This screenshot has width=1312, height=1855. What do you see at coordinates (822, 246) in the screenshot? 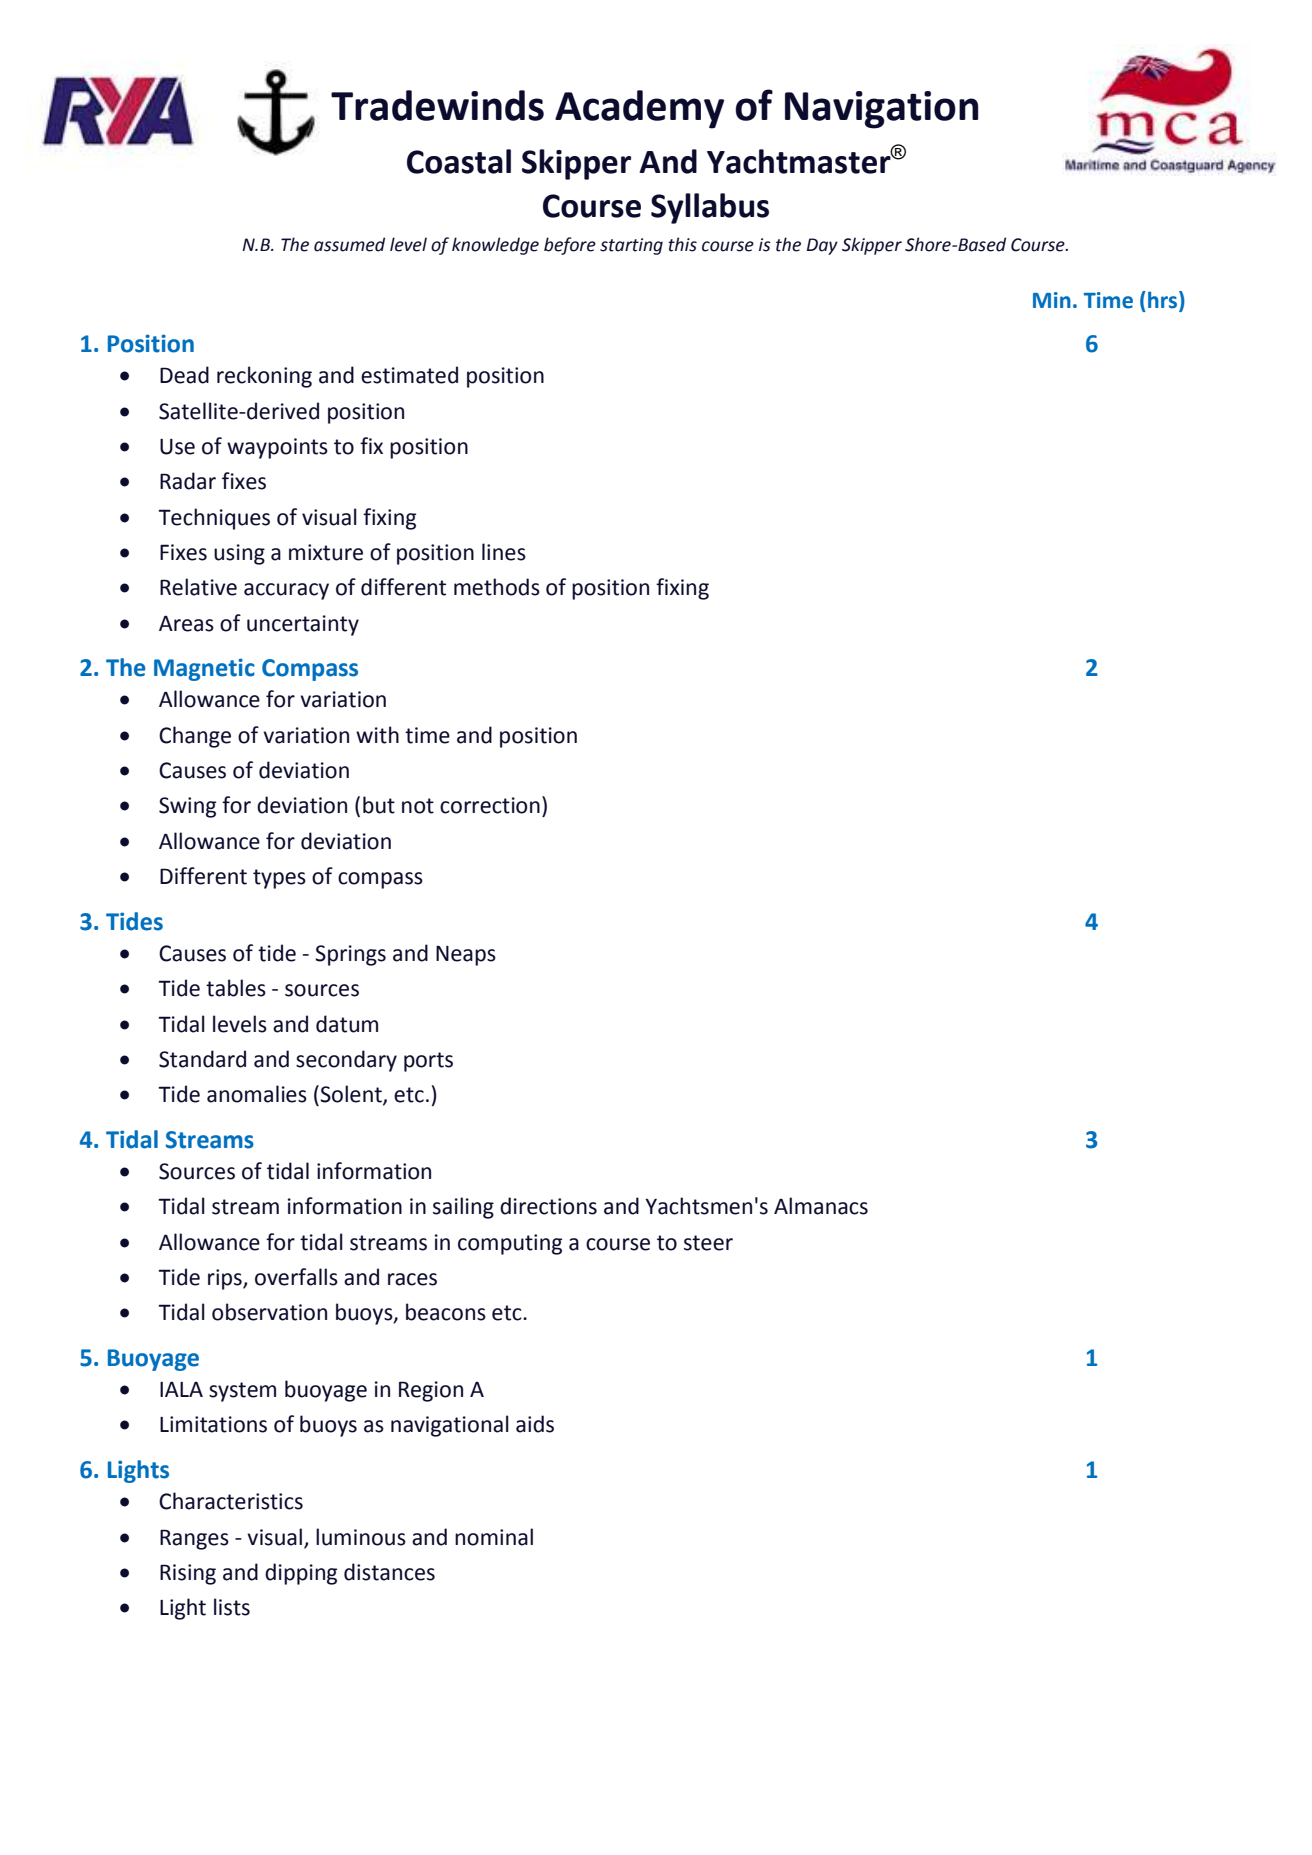
I see `Day` at bounding box center [822, 246].
